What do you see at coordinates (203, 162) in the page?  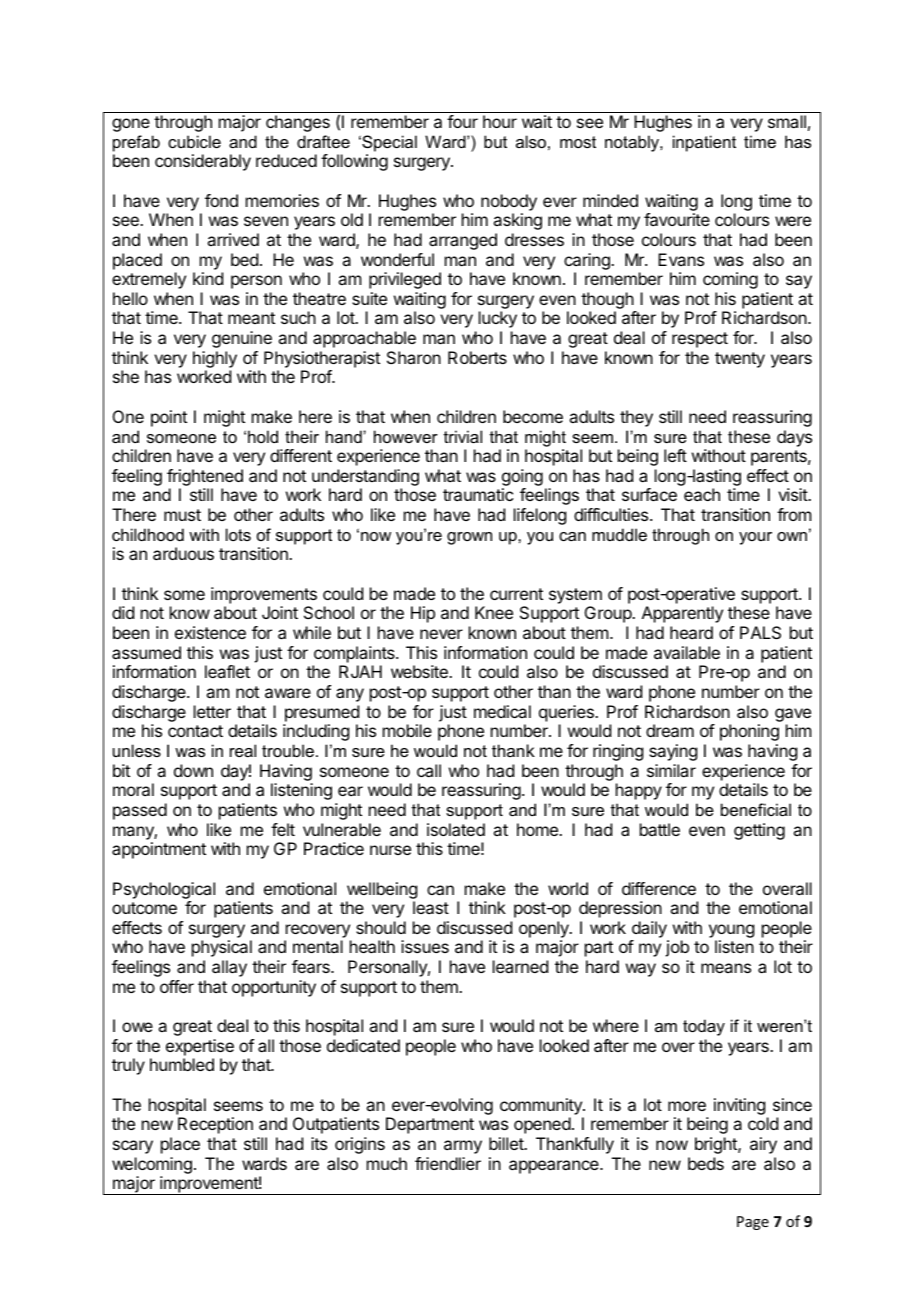 I see `considerably` at bounding box center [203, 162].
